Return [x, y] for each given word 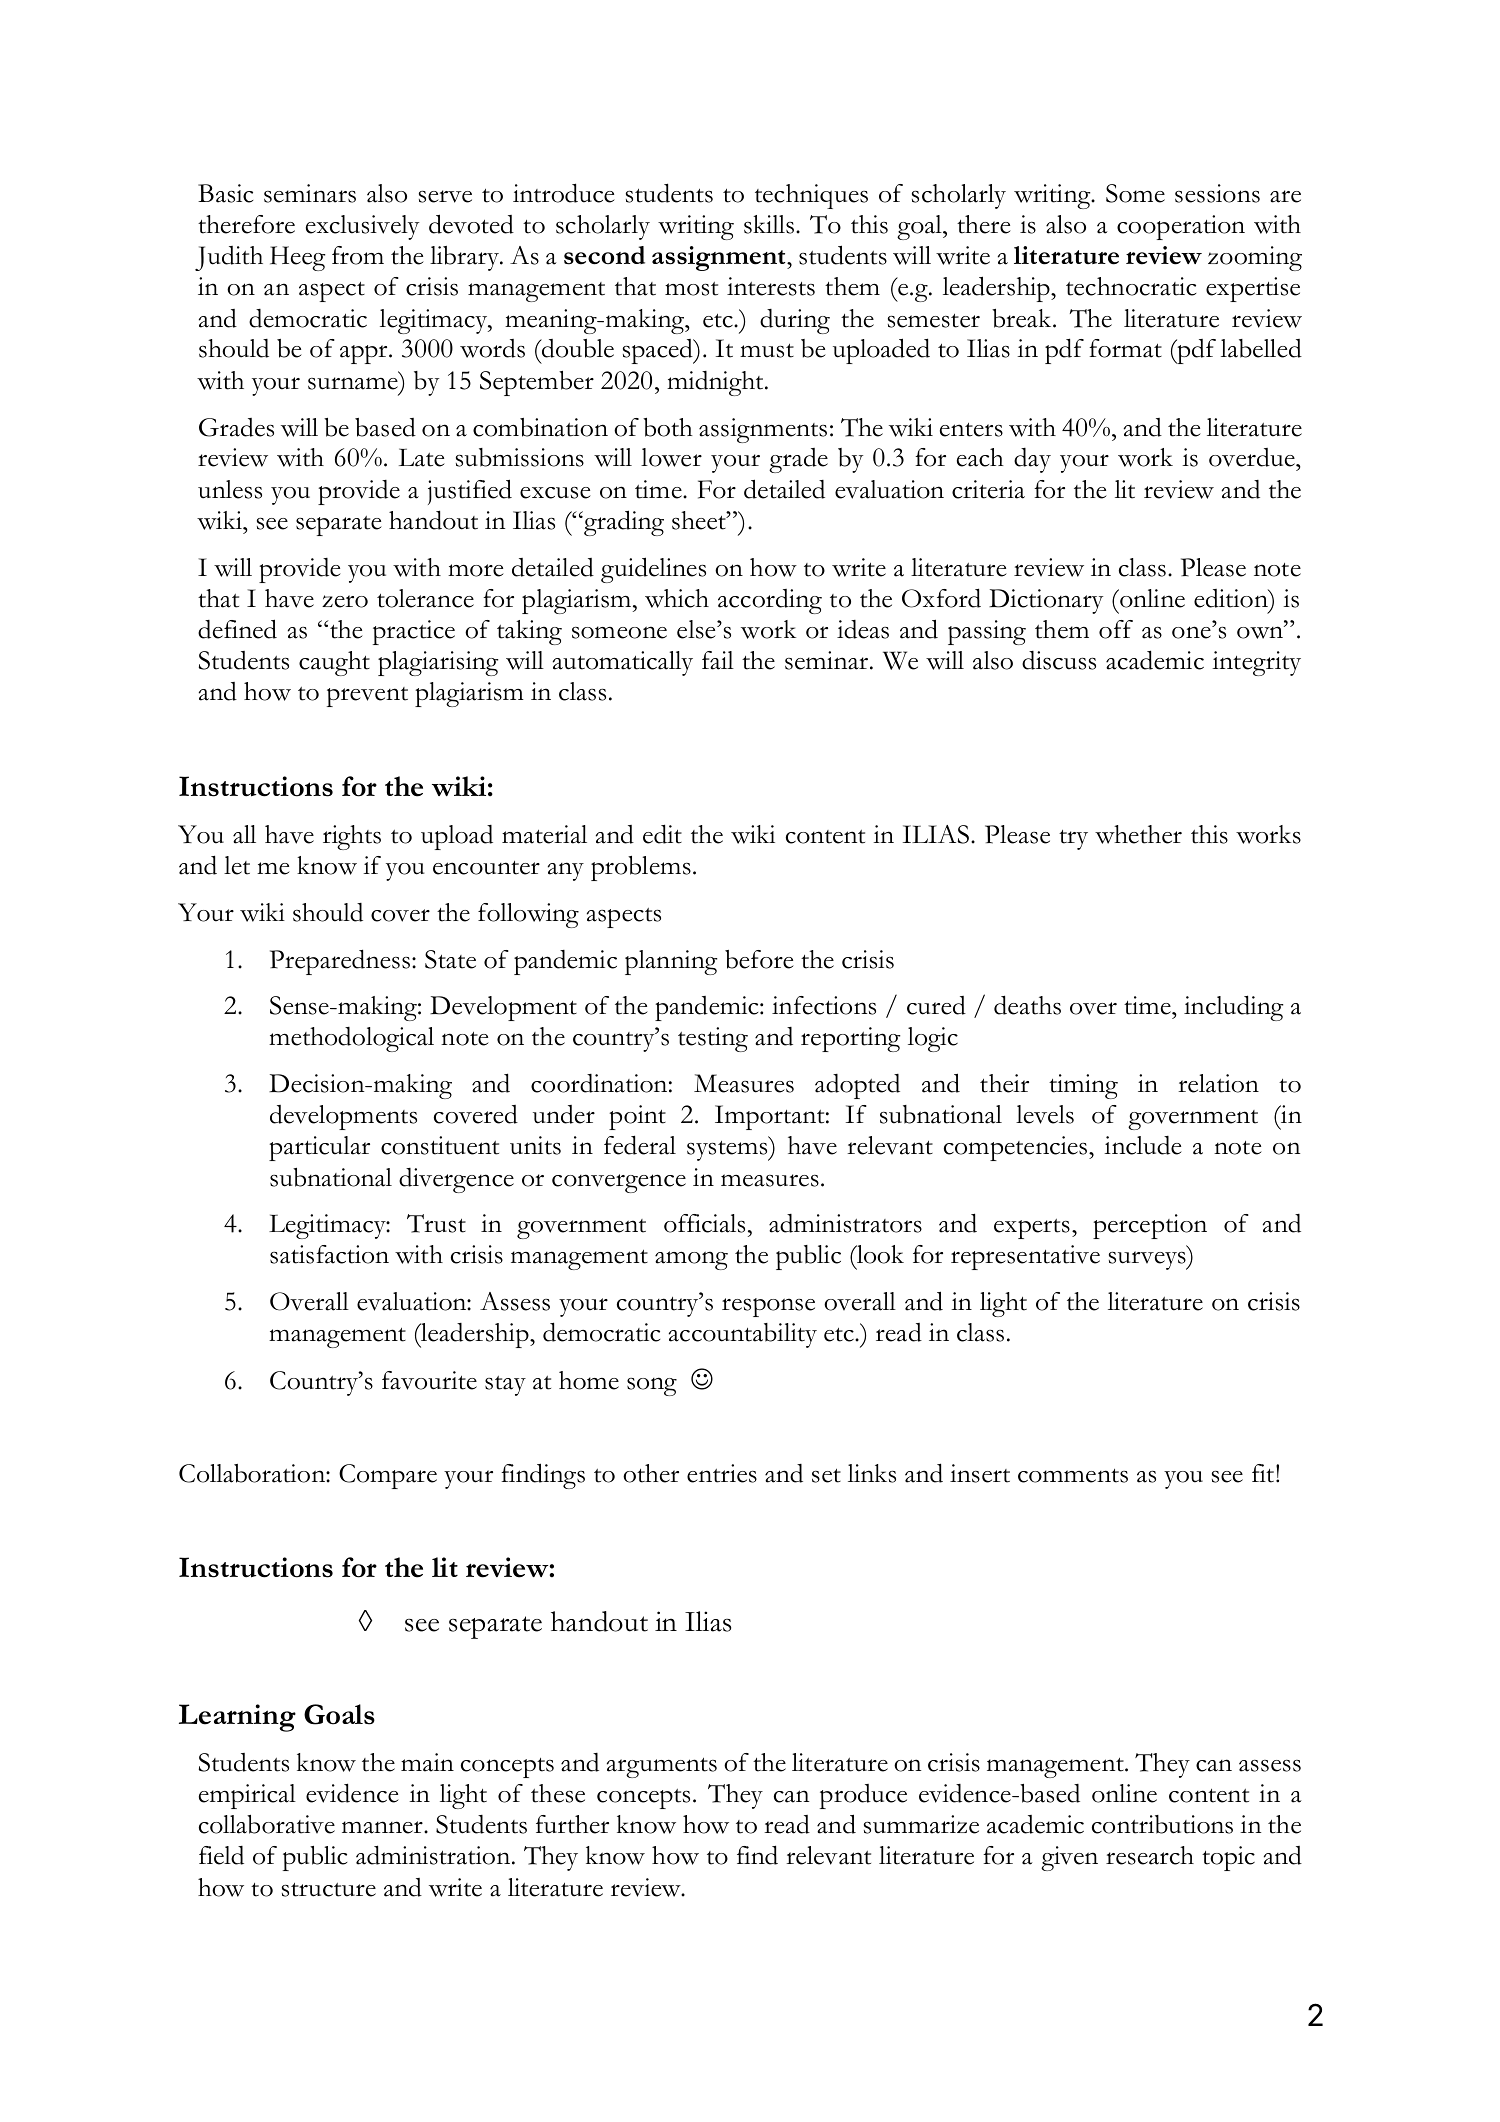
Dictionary [1046, 601]
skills [769, 224]
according [770, 601]
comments [1073, 1476]
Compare [388, 1476]
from [358, 255]
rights [352, 837]
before [759, 959]
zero [345, 601]
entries [722, 1473]
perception [1150, 1226]
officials [704, 1223]
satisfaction [329, 1254]
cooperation [1181, 227]
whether [1138, 834]
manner [383, 1827]
